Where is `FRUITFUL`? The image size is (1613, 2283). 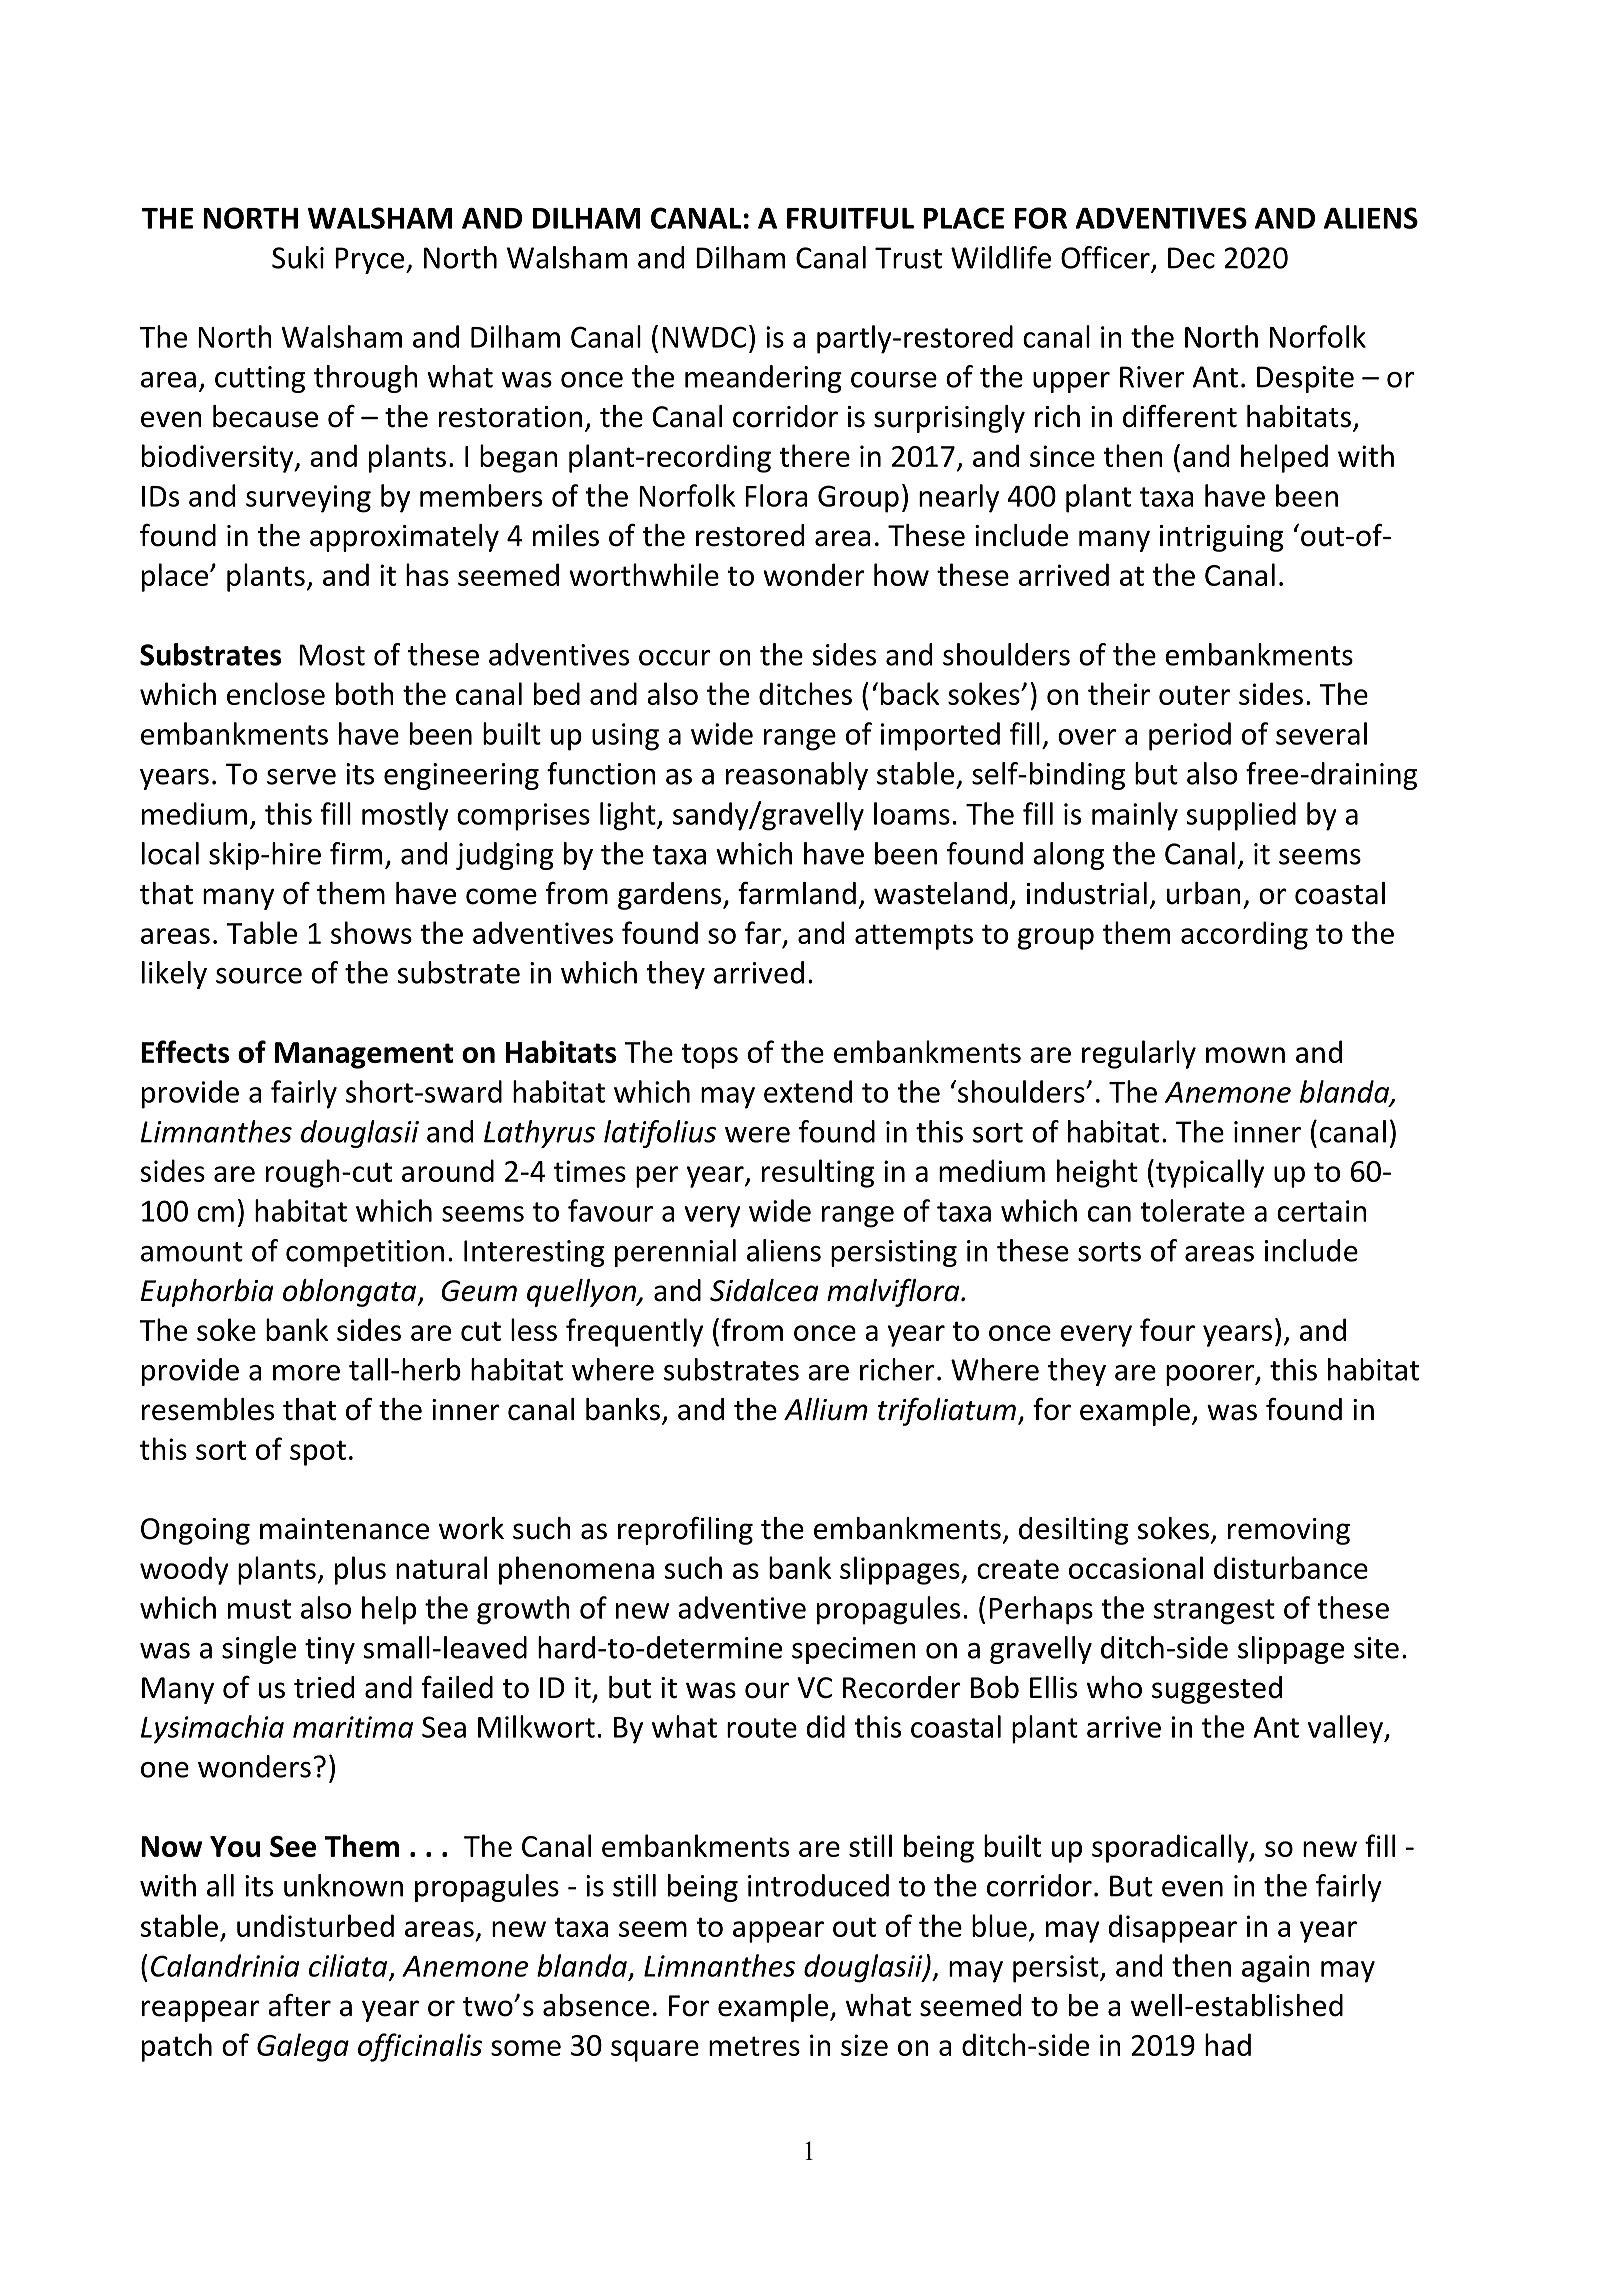 FRUITFUL is located at coordinates (850, 218).
